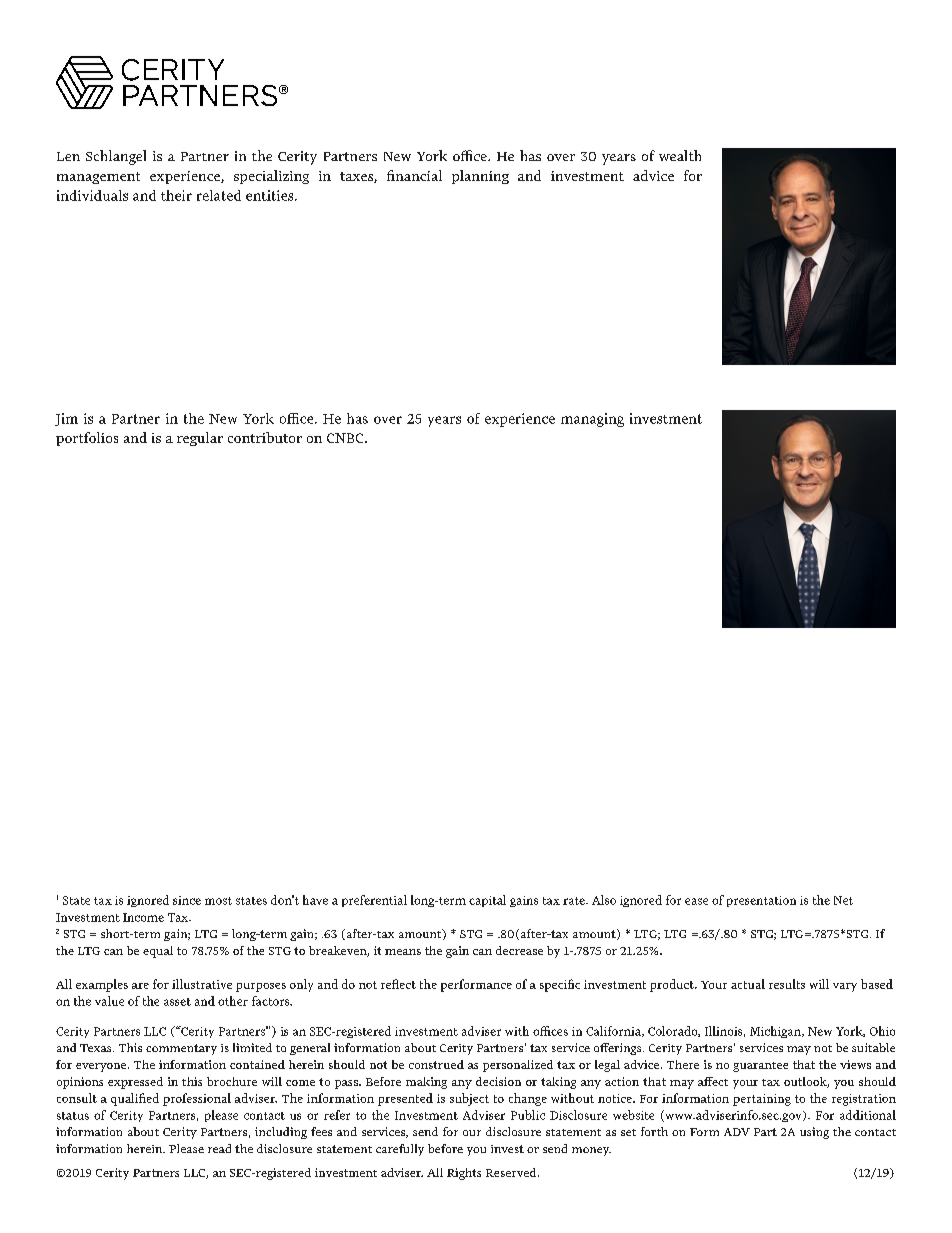  What do you see at coordinates (187, 900) in the screenshot?
I see `since` at bounding box center [187, 900].
